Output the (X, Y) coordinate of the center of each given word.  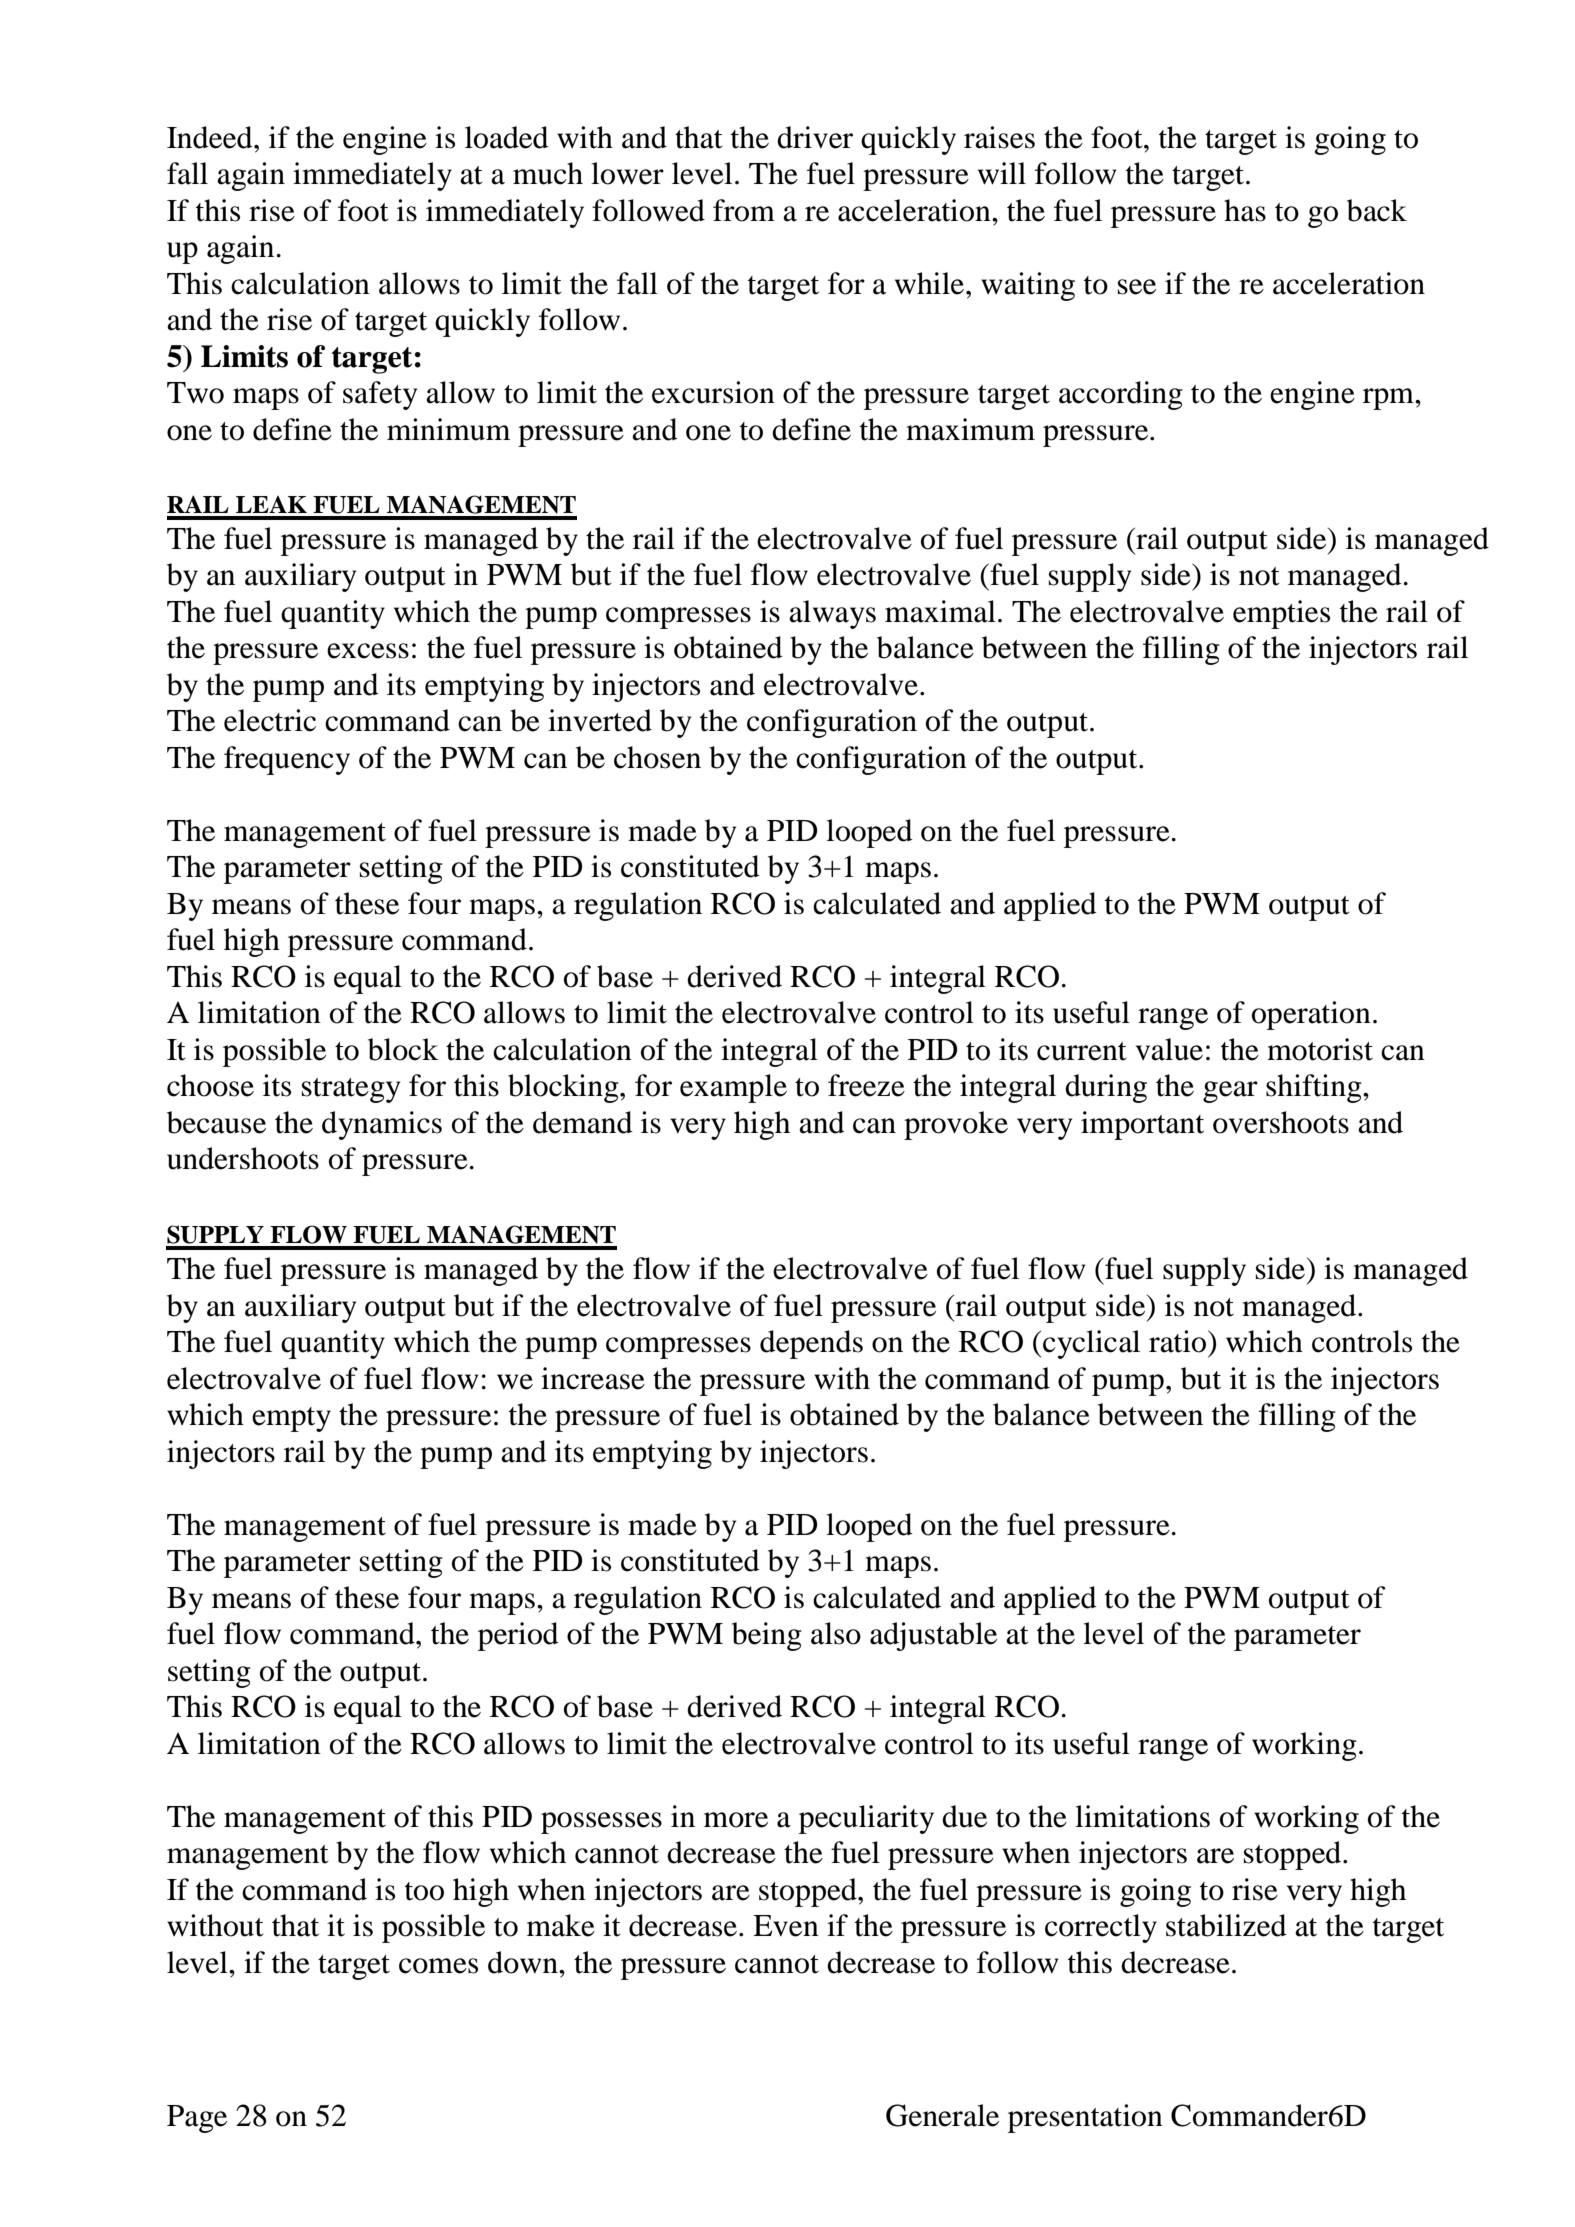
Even (786, 1926)
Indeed (211, 137)
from (744, 210)
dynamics (382, 1125)
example (733, 1088)
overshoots (1281, 1122)
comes (438, 1966)
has (1245, 210)
